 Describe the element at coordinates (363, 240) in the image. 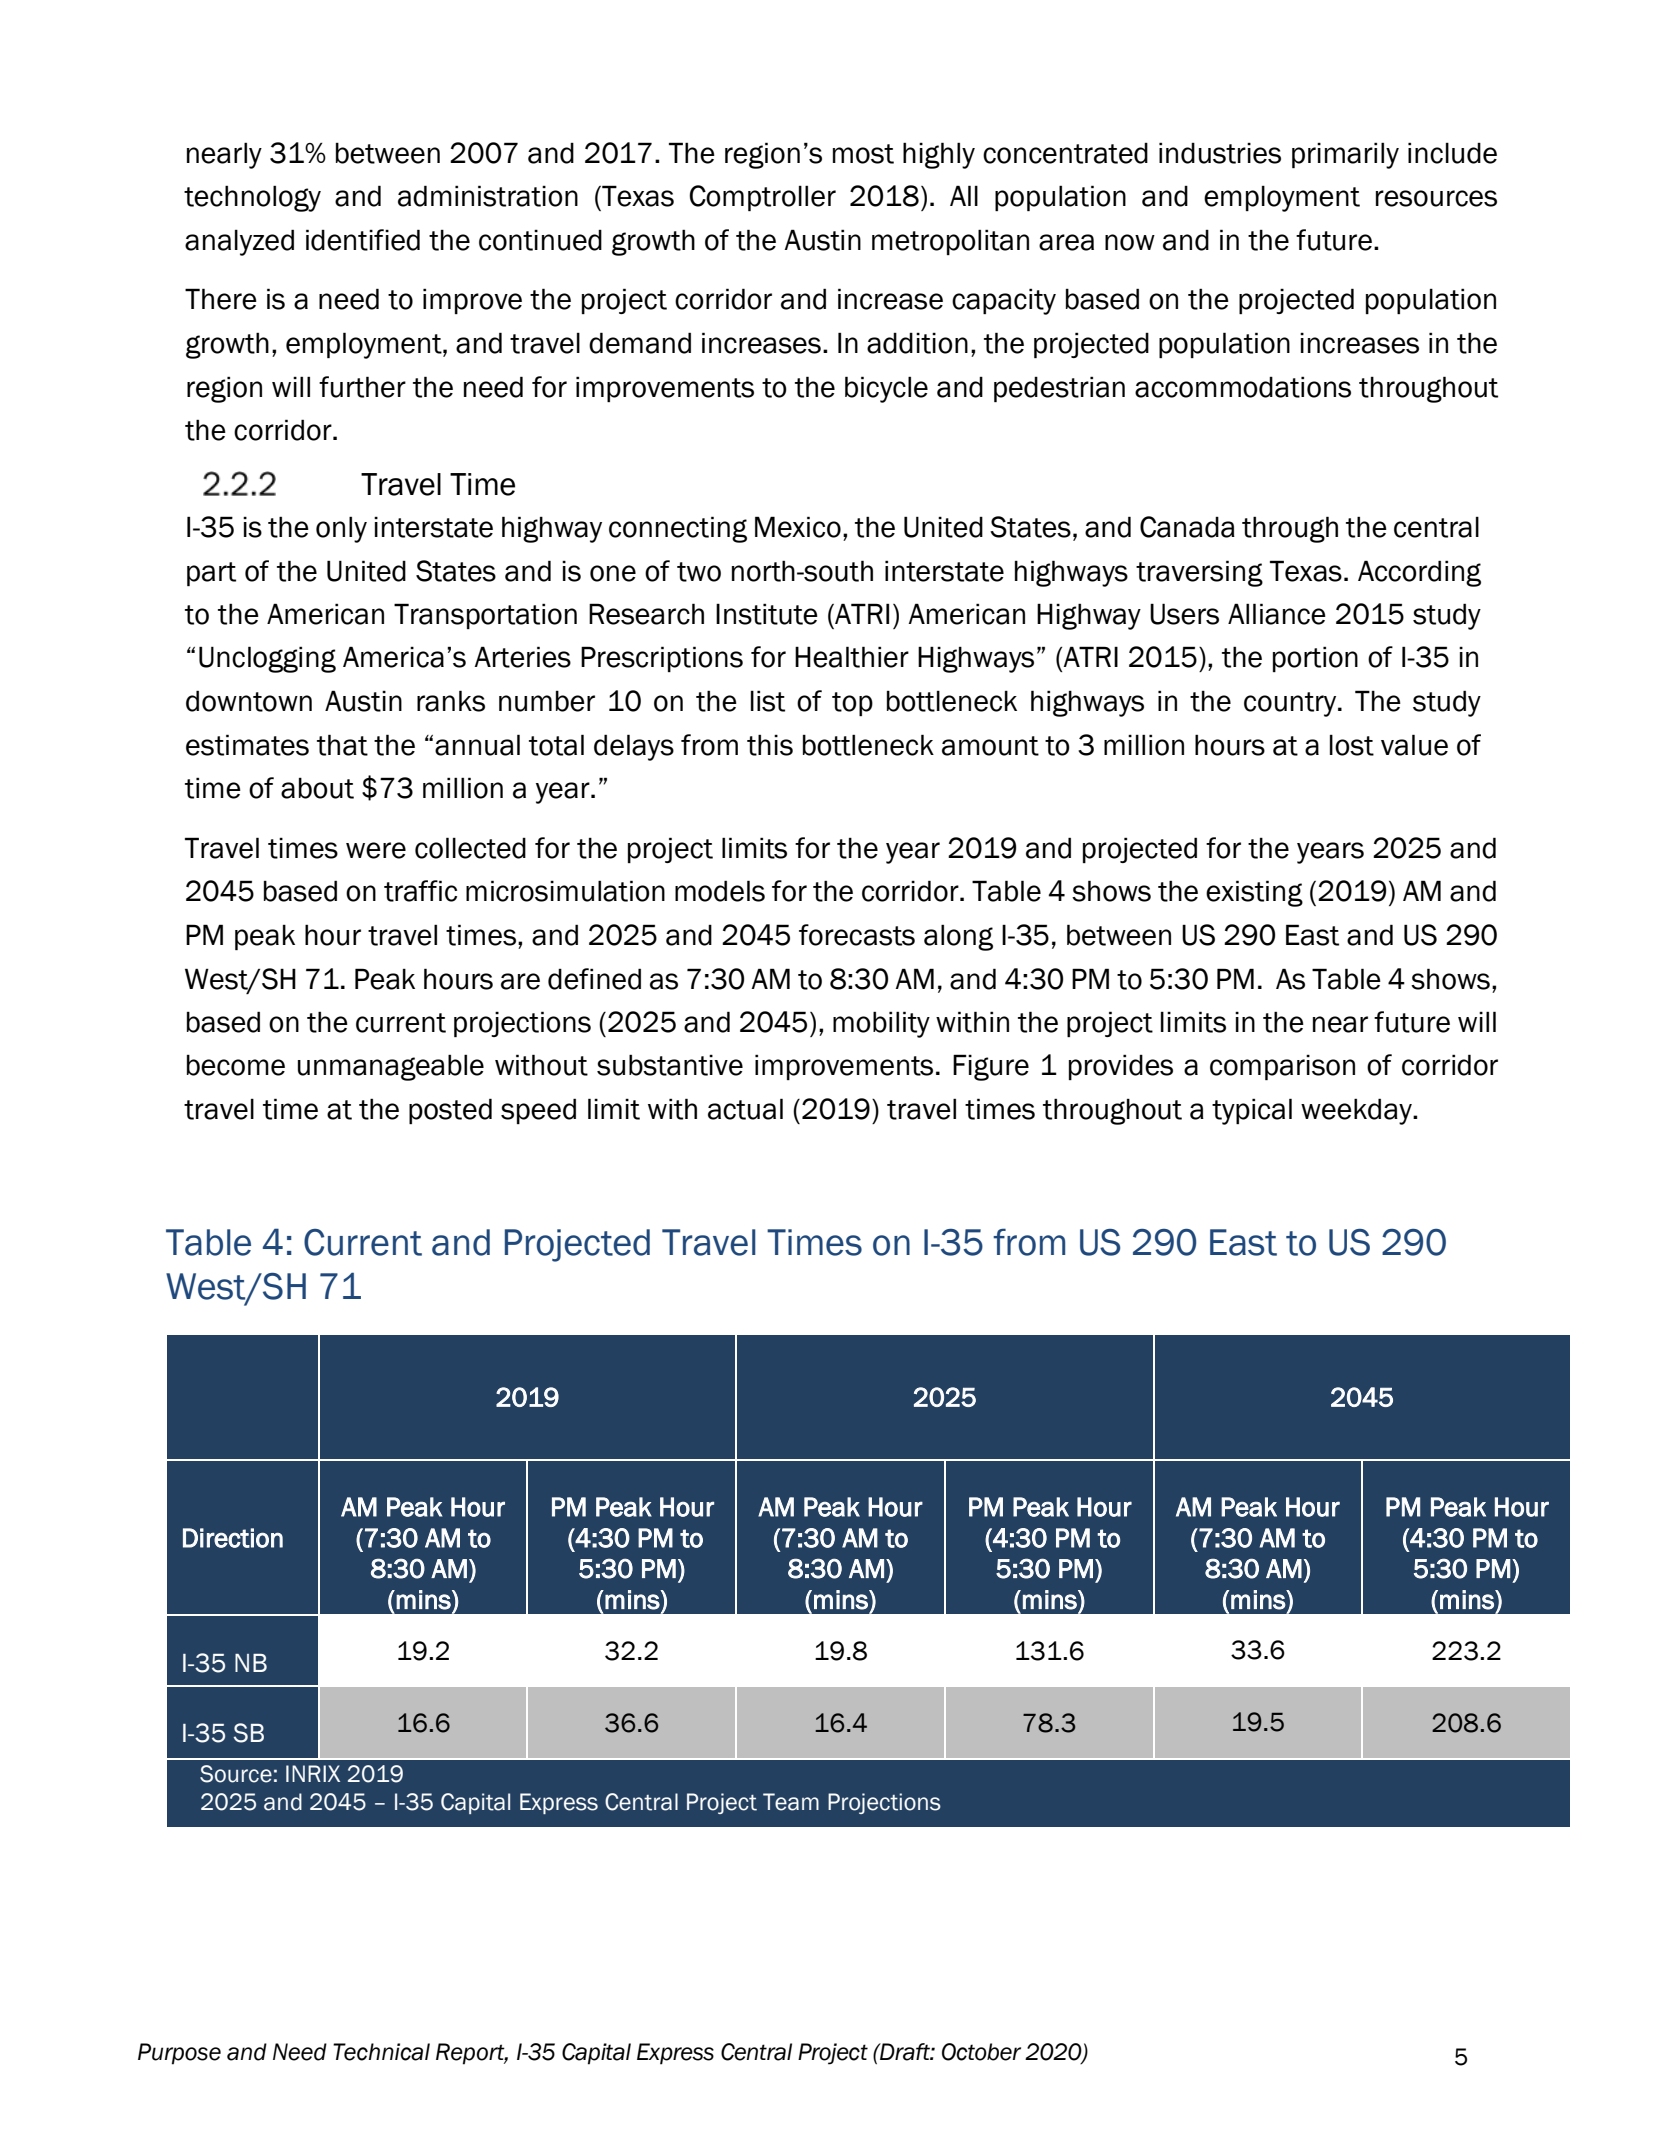

I see `identified` at that location.
